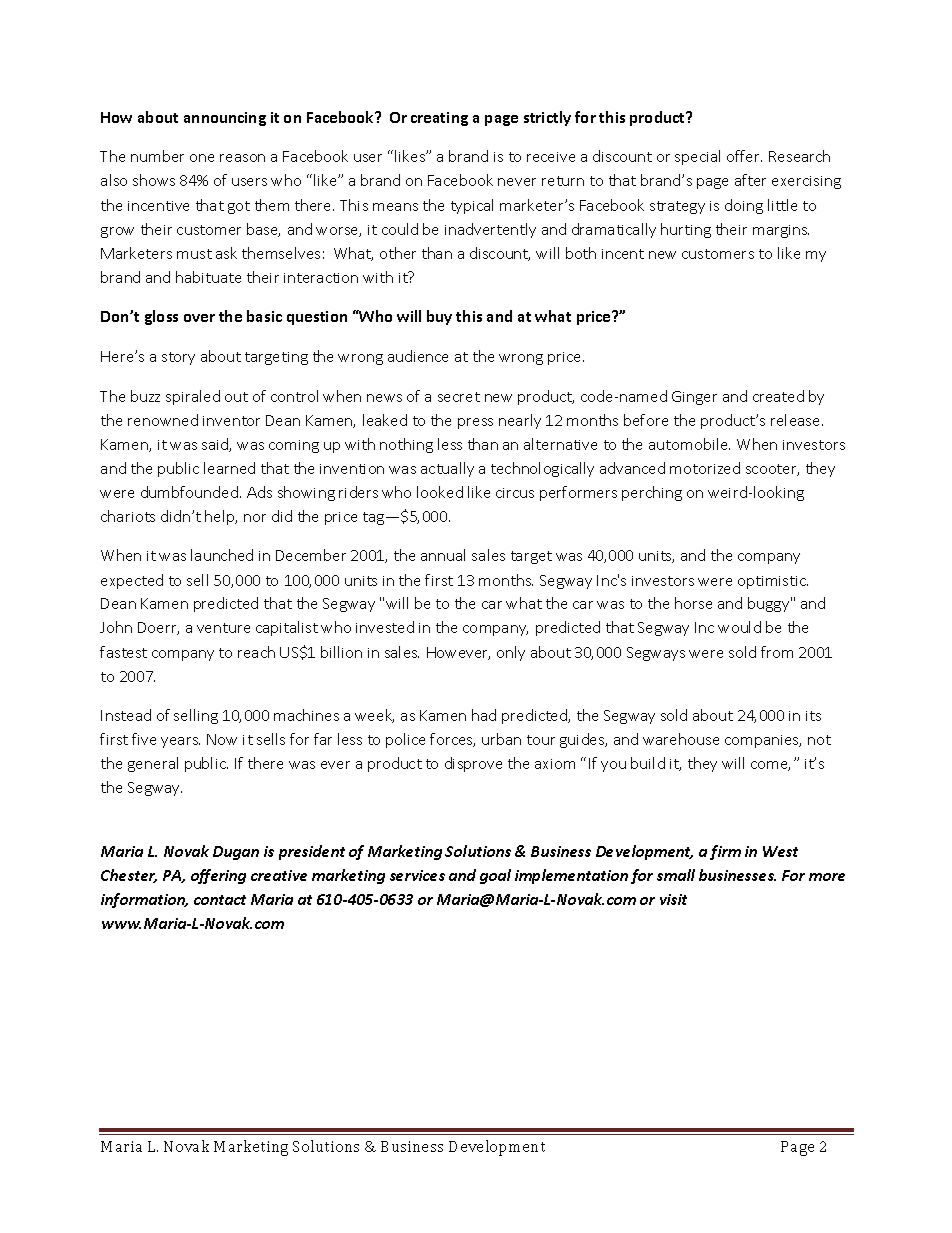 The image size is (952, 1233). Describe the element at coordinates (439, 317) in the screenshot. I see `buy` at that location.
